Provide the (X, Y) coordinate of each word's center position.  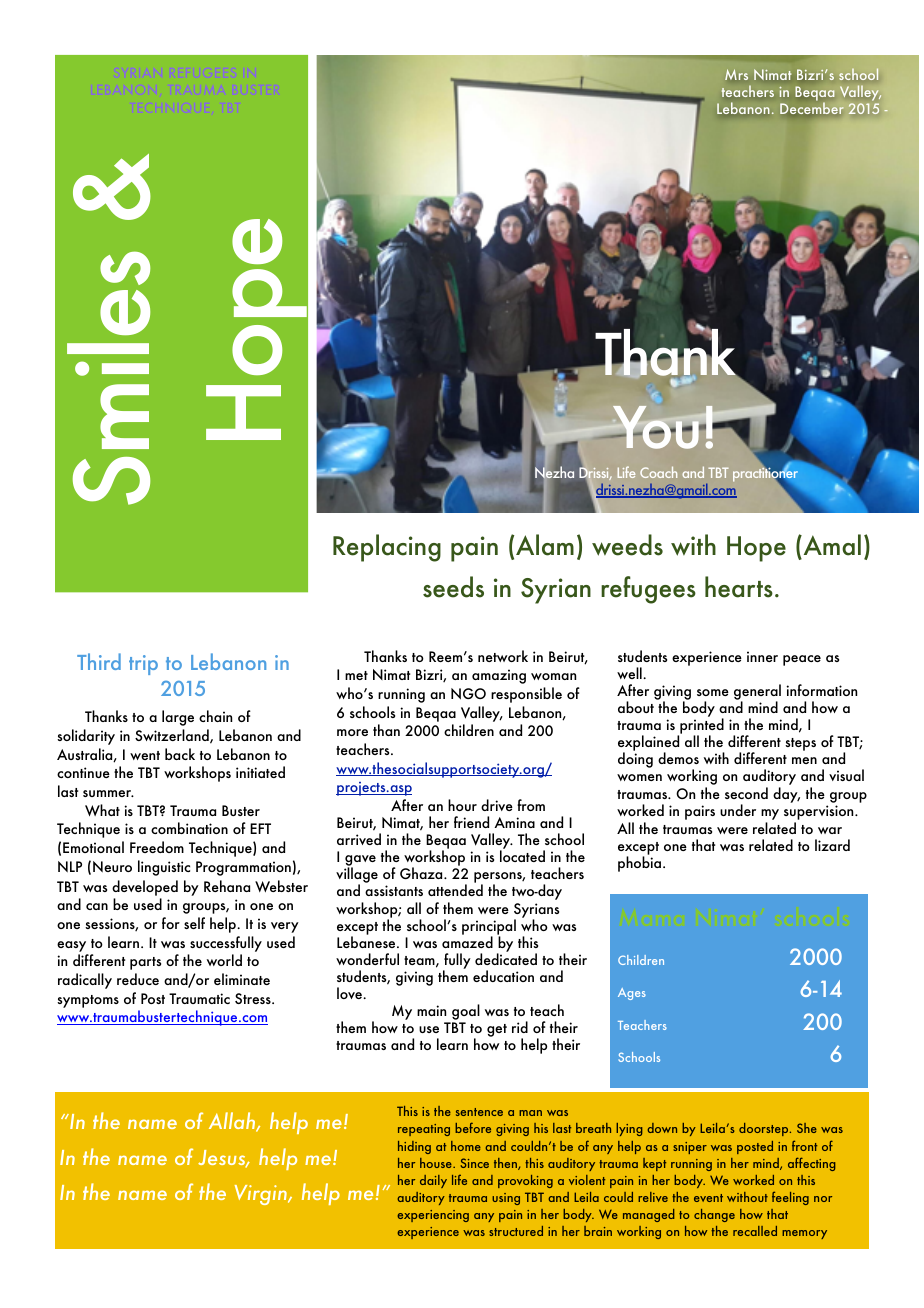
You (656, 427)
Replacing (387, 548)
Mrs (736, 74)
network (503, 656)
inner (762, 656)
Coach (658, 472)
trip (143, 665)
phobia (641, 864)
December (812, 108)
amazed (467, 941)
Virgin (262, 1195)
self (194, 923)
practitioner (765, 475)
